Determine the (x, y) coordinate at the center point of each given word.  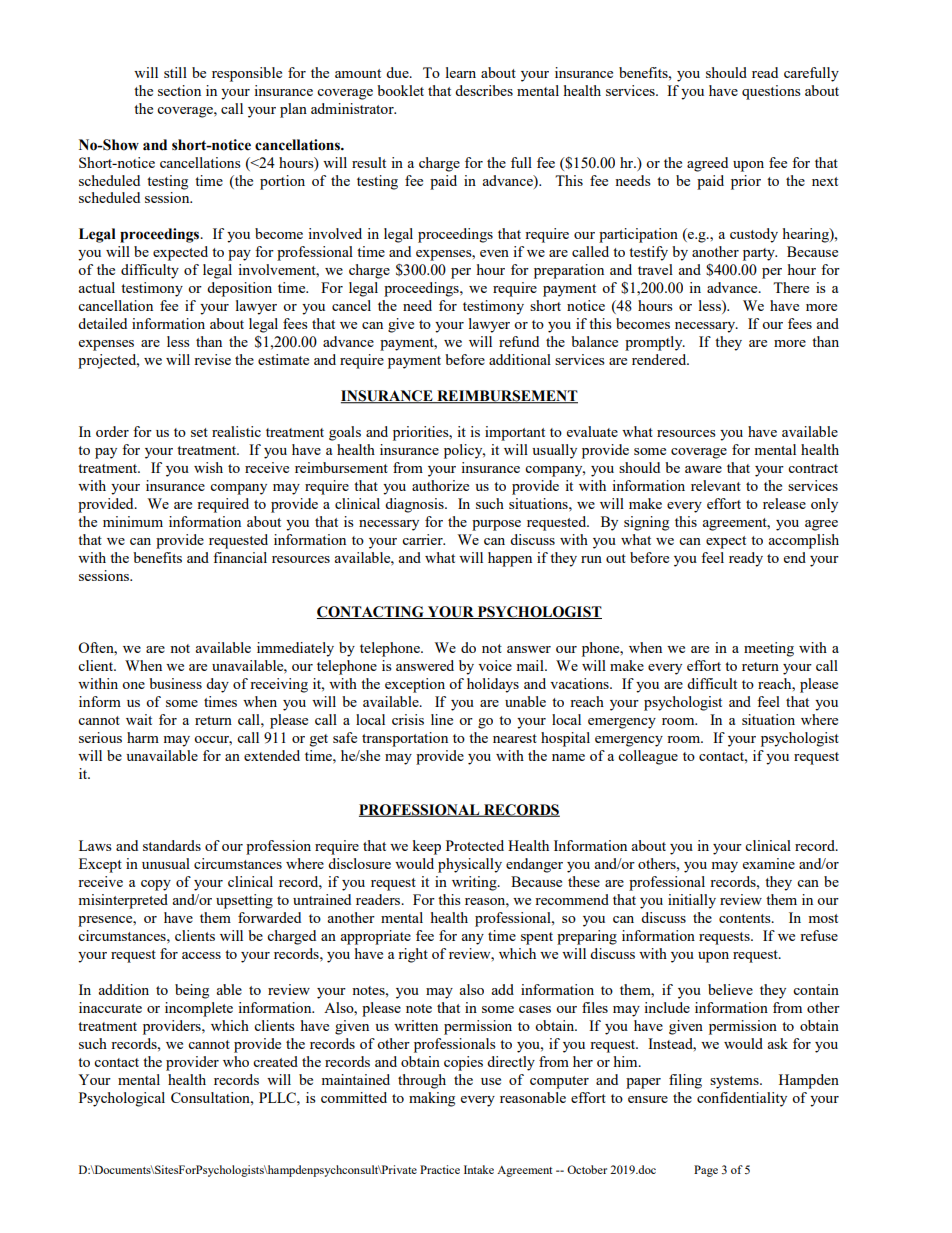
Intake (479, 1169)
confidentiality (742, 1099)
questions (771, 92)
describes (484, 90)
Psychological (122, 1099)
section (179, 90)
